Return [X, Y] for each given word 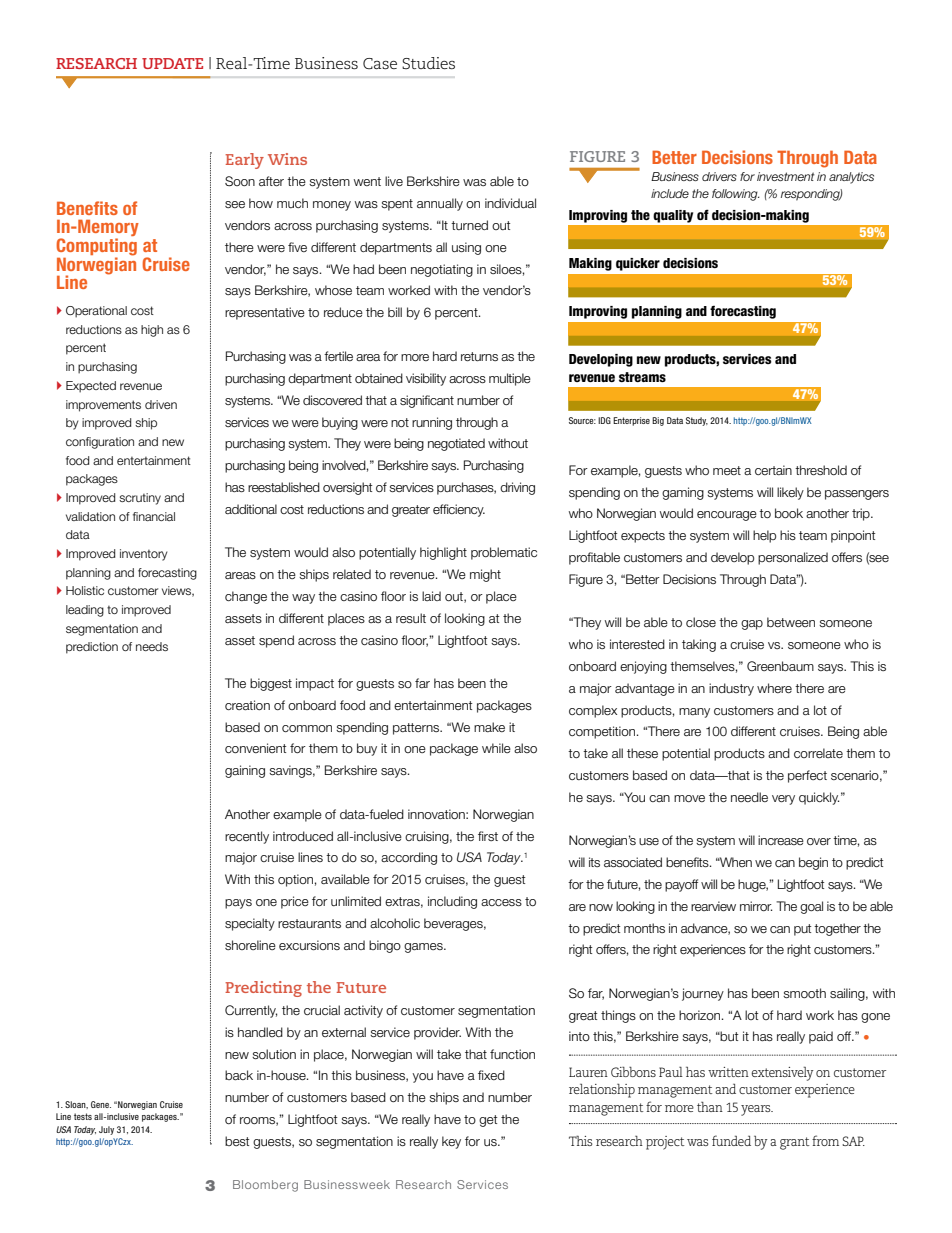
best [237, 1141]
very [783, 800]
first [488, 836]
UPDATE [172, 63]
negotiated [456, 444]
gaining [245, 771]
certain [773, 470]
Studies [428, 63]
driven [161, 404]
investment [785, 176]
